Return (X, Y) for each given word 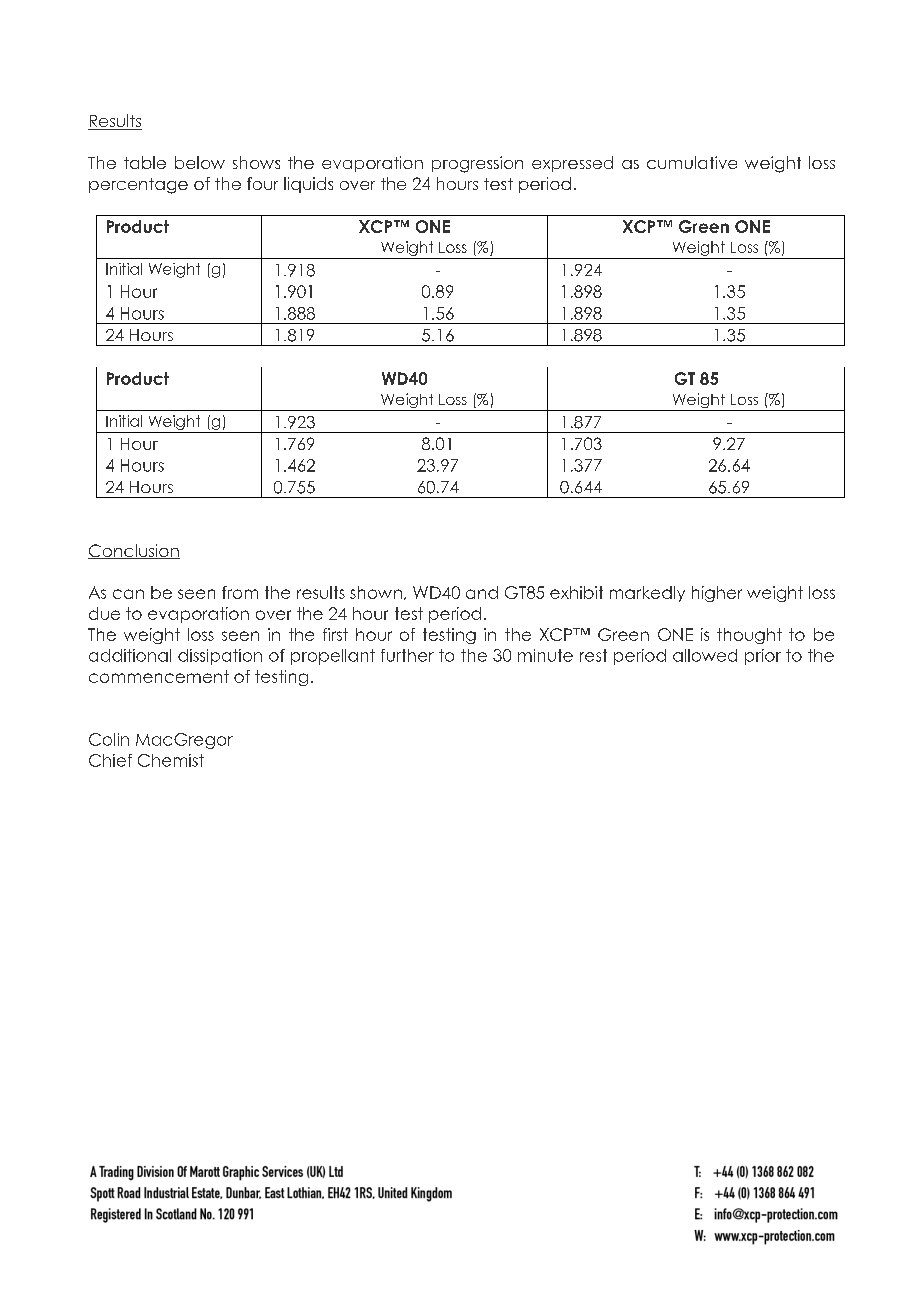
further (407, 655)
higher (717, 594)
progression (477, 164)
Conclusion (134, 551)
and (482, 592)
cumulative (692, 162)
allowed (705, 655)
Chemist (171, 760)
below (200, 162)
